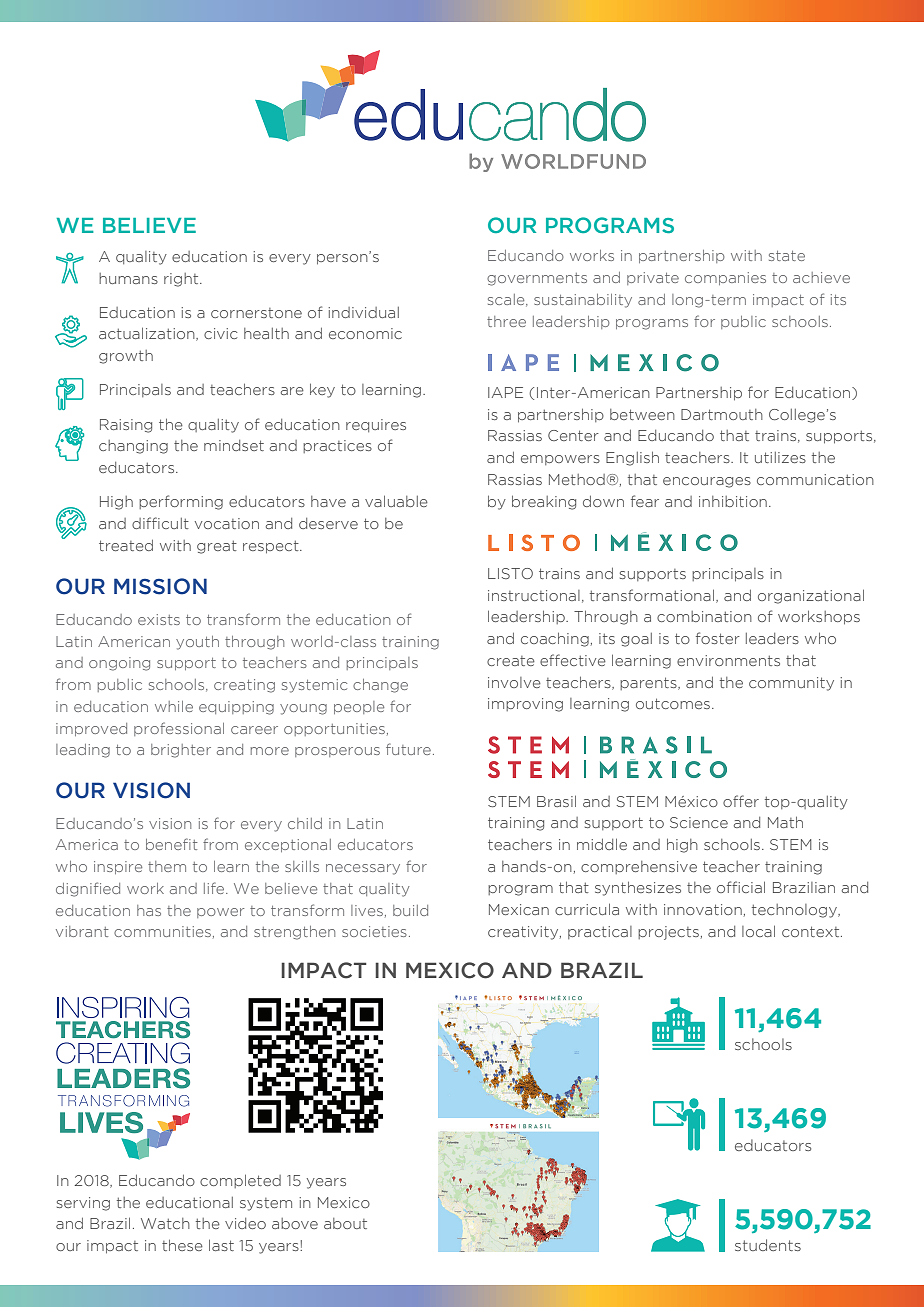  What do you see at coordinates (725, 278) in the screenshot?
I see `companies` at bounding box center [725, 278].
